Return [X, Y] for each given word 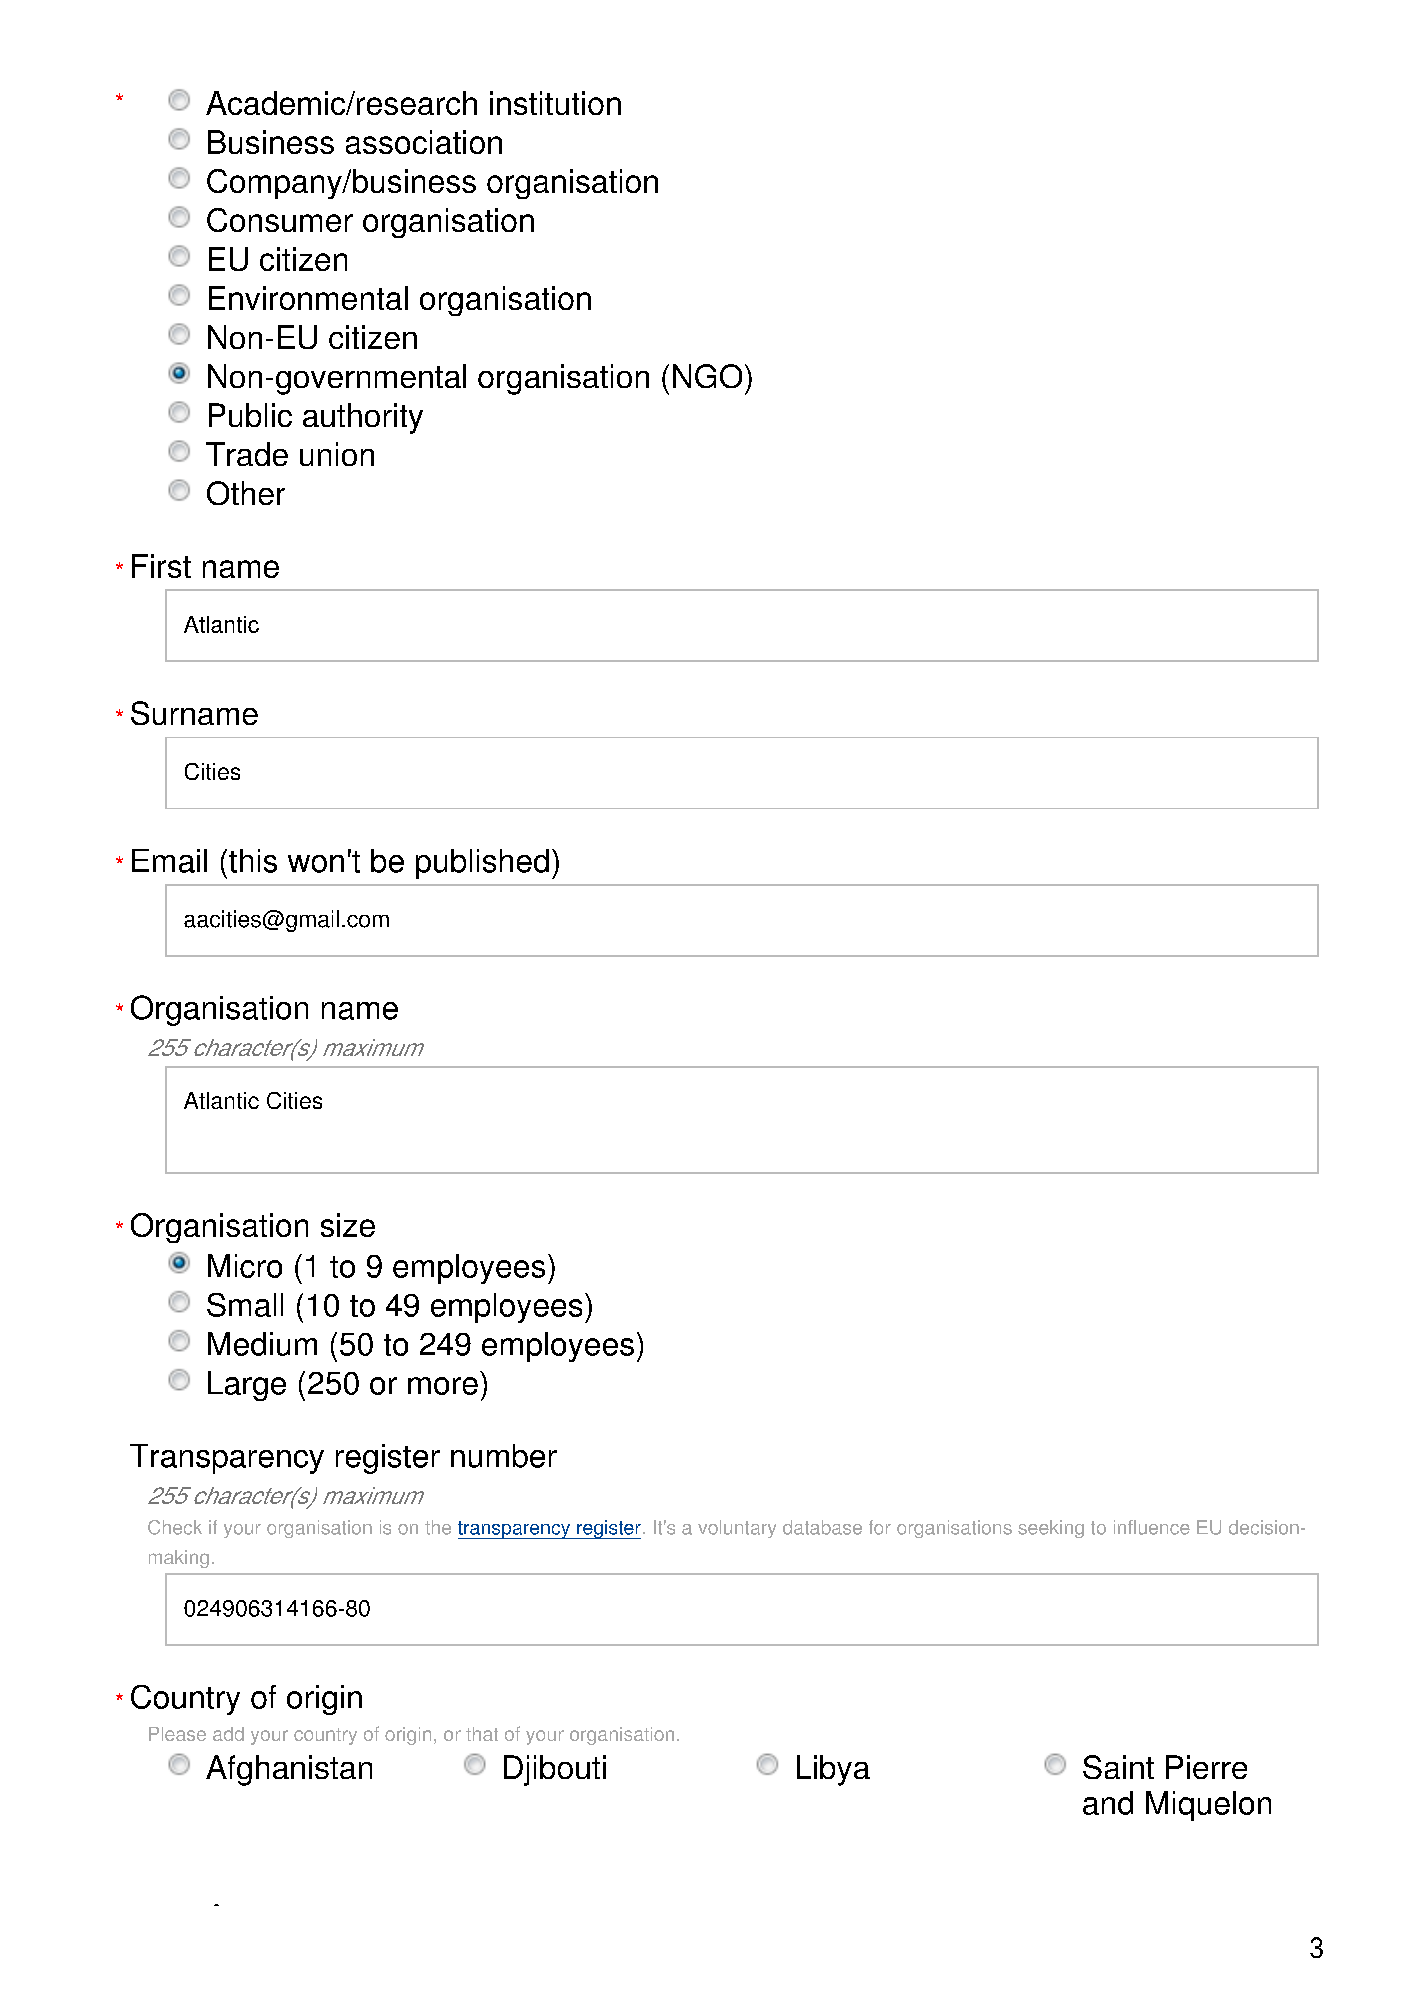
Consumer [280, 220]
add [228, 1734]
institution [555, 103]
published [482, 864]
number [504, 1456]
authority [363, 418]
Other [246, 493]
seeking [1051, 1529]
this [253, 861]
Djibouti [555, 1770]
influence [1152, 1527]
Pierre [1206, 1767]
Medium [262, 1344]
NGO [707, 376]
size [348, 1225]
